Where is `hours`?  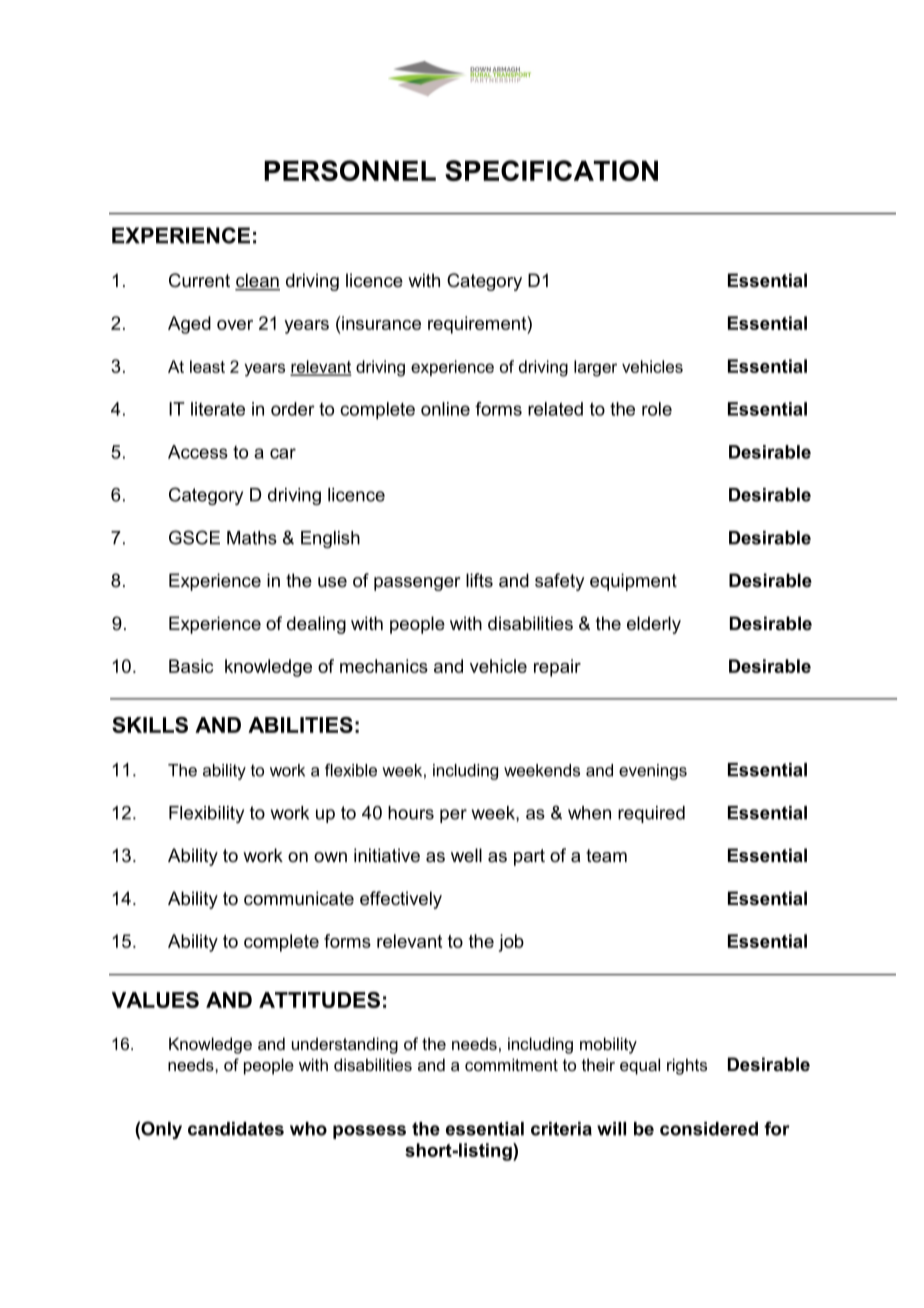 hours is located at coordinates (411, 813).
